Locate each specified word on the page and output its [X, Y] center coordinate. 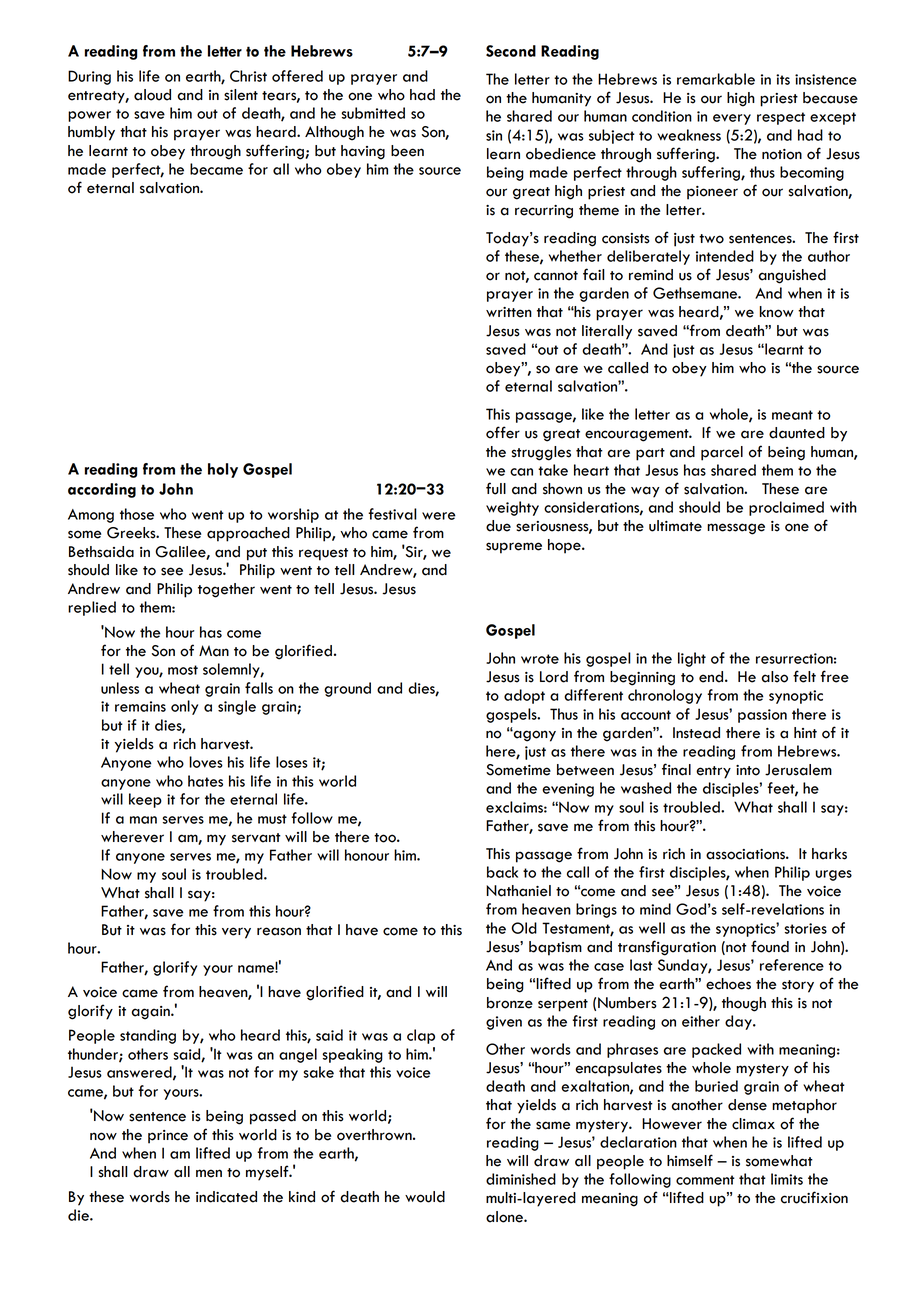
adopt [524, 696]
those [137, 514]
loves [206, 762]
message [736, 529]
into [748, 770]
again [151, 1013]
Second [511, 51]
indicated [226, 1197]
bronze [510, 1003]
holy [223, 470]
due [498, 526]
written [509, 312]
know [777, 312]
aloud [152, 95]
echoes [728, 984]
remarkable [716, 79]
